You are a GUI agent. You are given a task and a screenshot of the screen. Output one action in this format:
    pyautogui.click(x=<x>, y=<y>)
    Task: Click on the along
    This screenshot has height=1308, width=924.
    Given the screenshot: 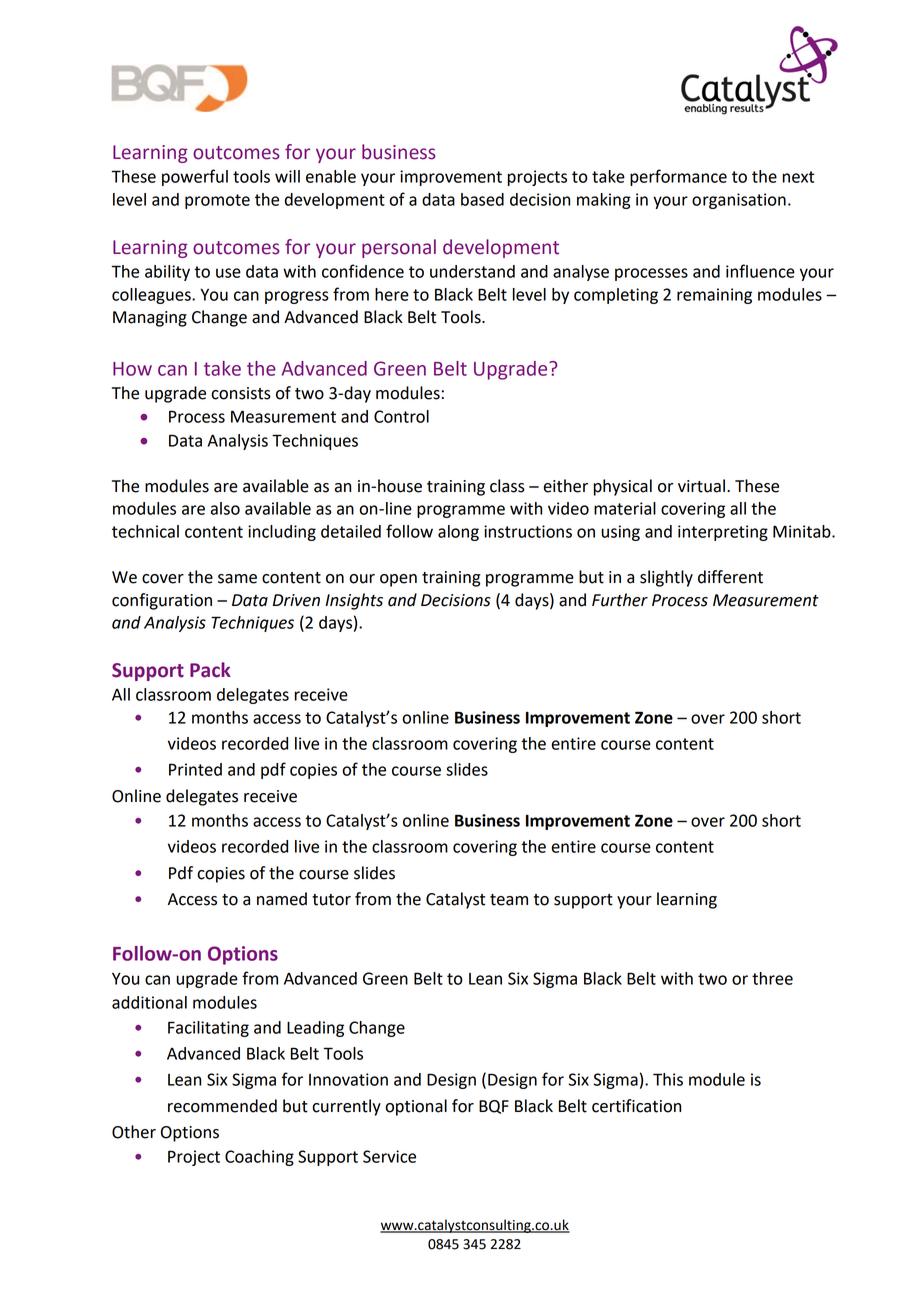 What is the action you would take?
    pyautogui.click(x=458, y=533)
